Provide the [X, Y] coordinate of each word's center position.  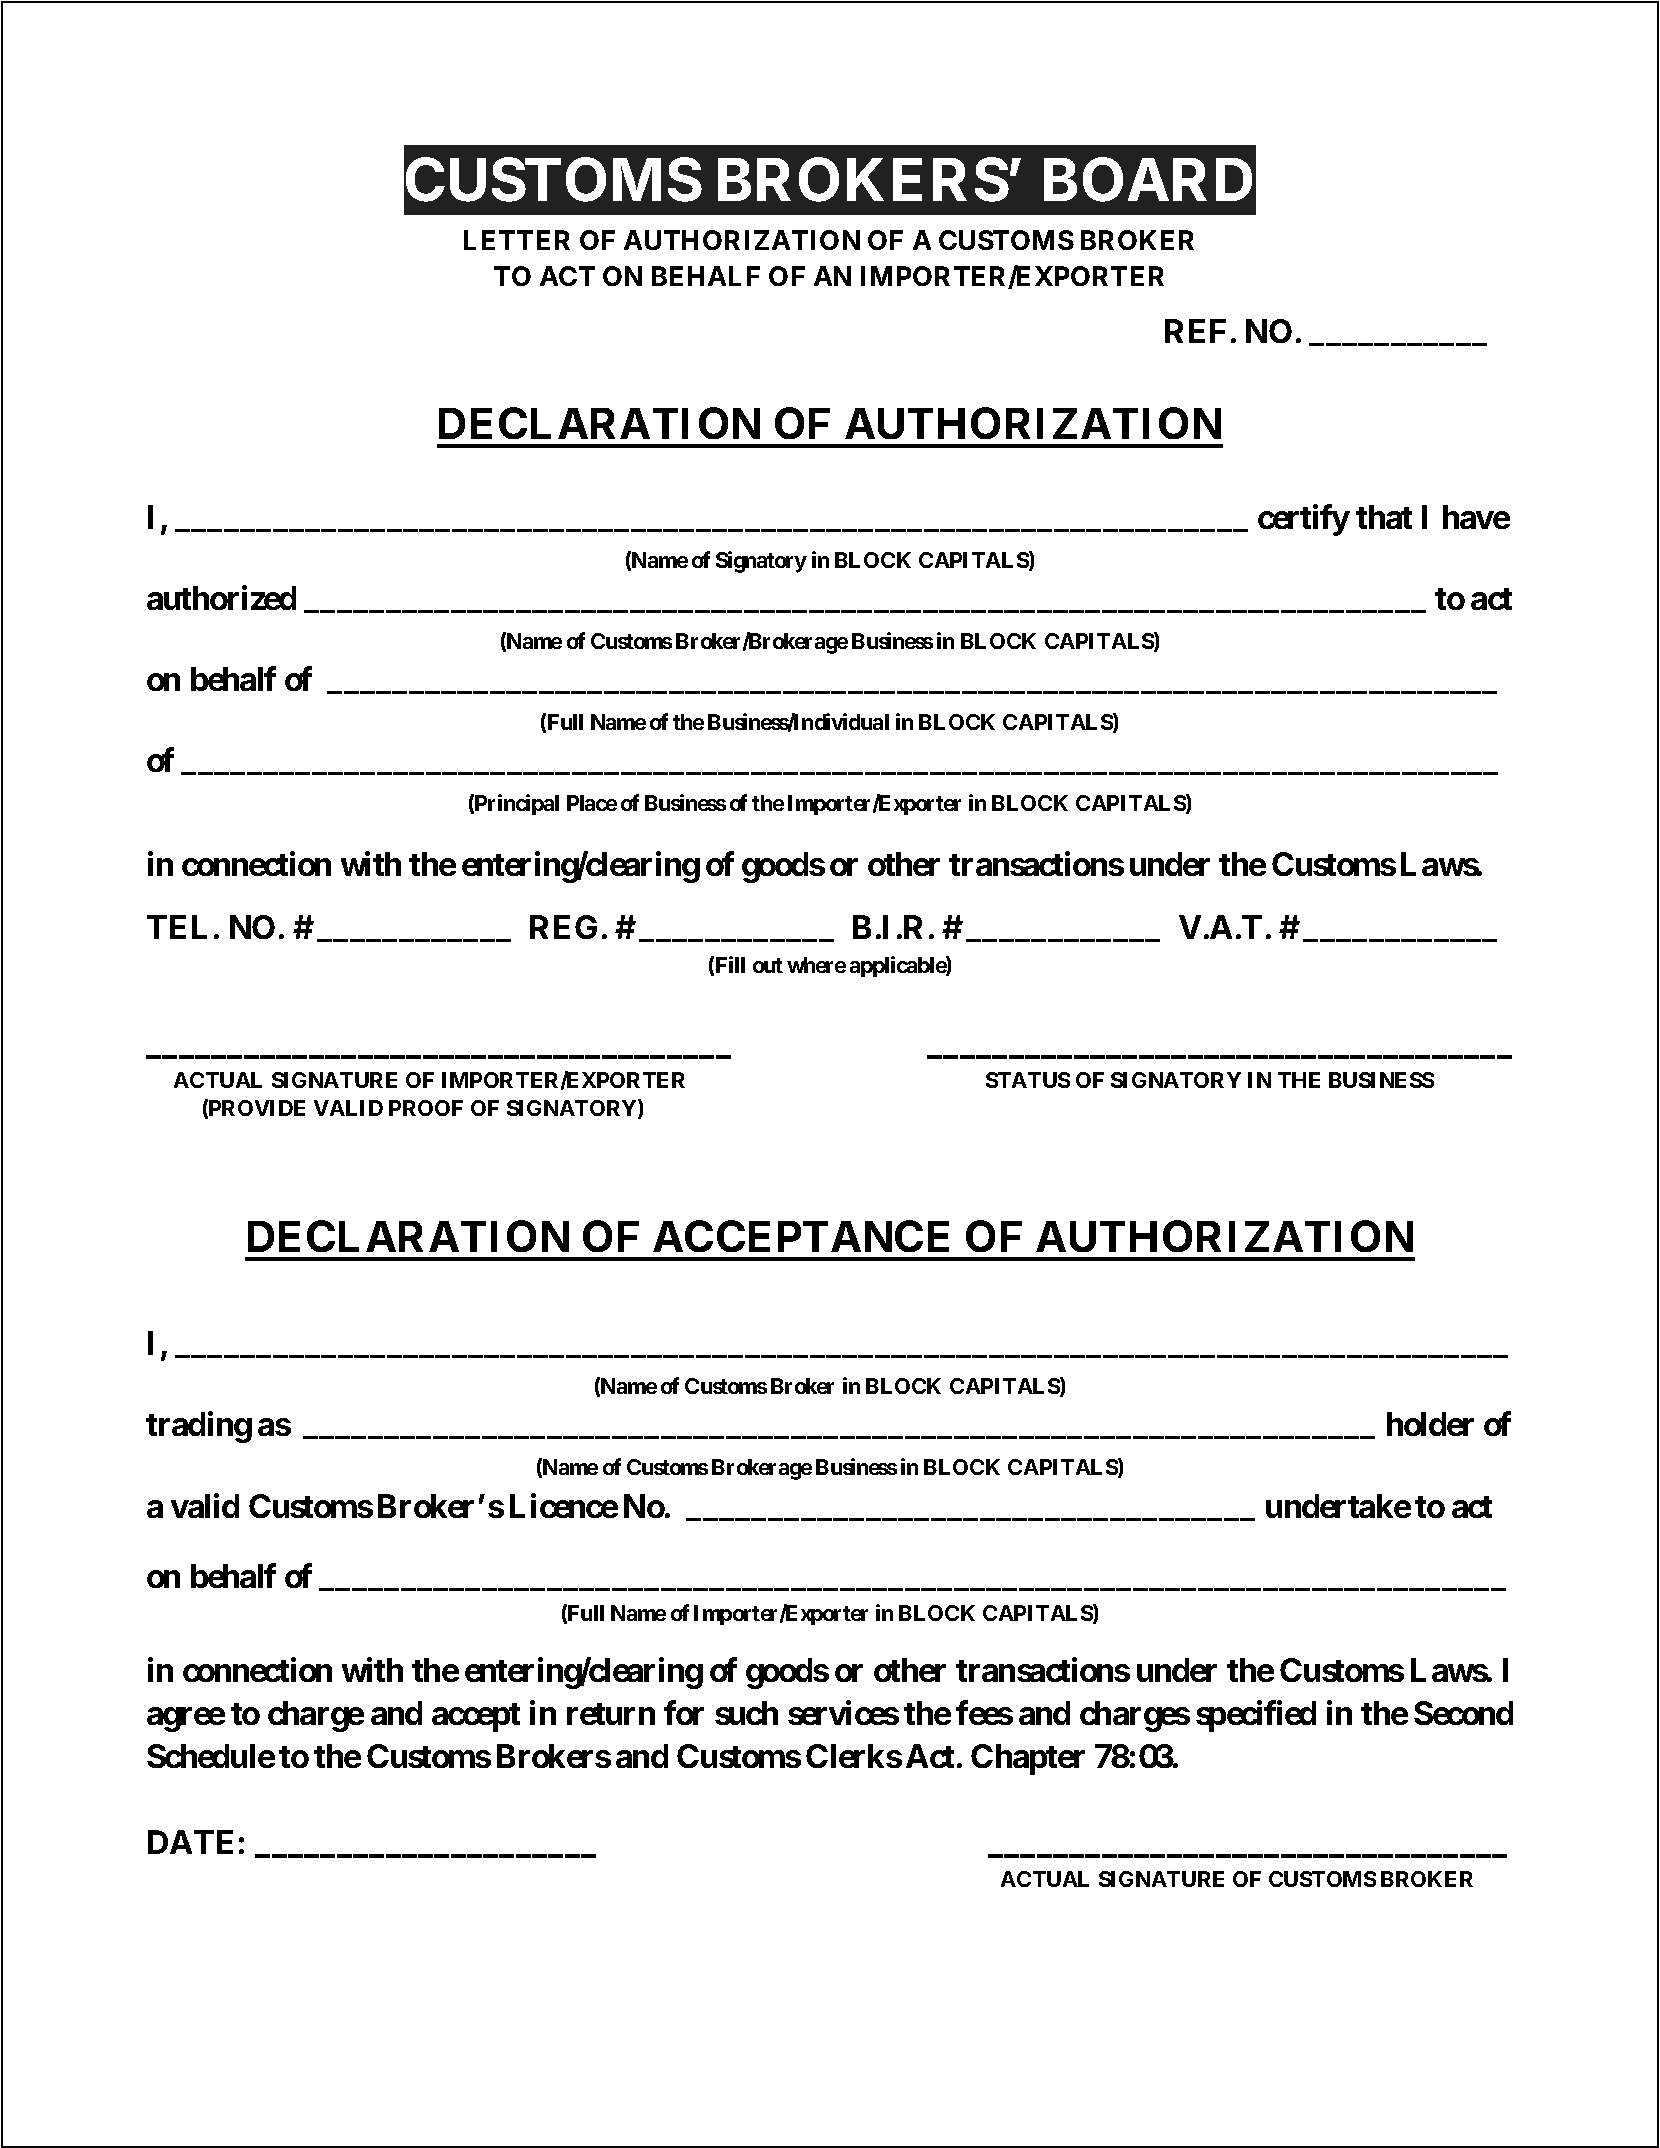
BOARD [1148, 180]
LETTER [517, 240]
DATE [190, 1842]
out [768, 965]
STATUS [1028, 1080]
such [746, 1713]
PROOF [426, 1108]
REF [1195, 331]
